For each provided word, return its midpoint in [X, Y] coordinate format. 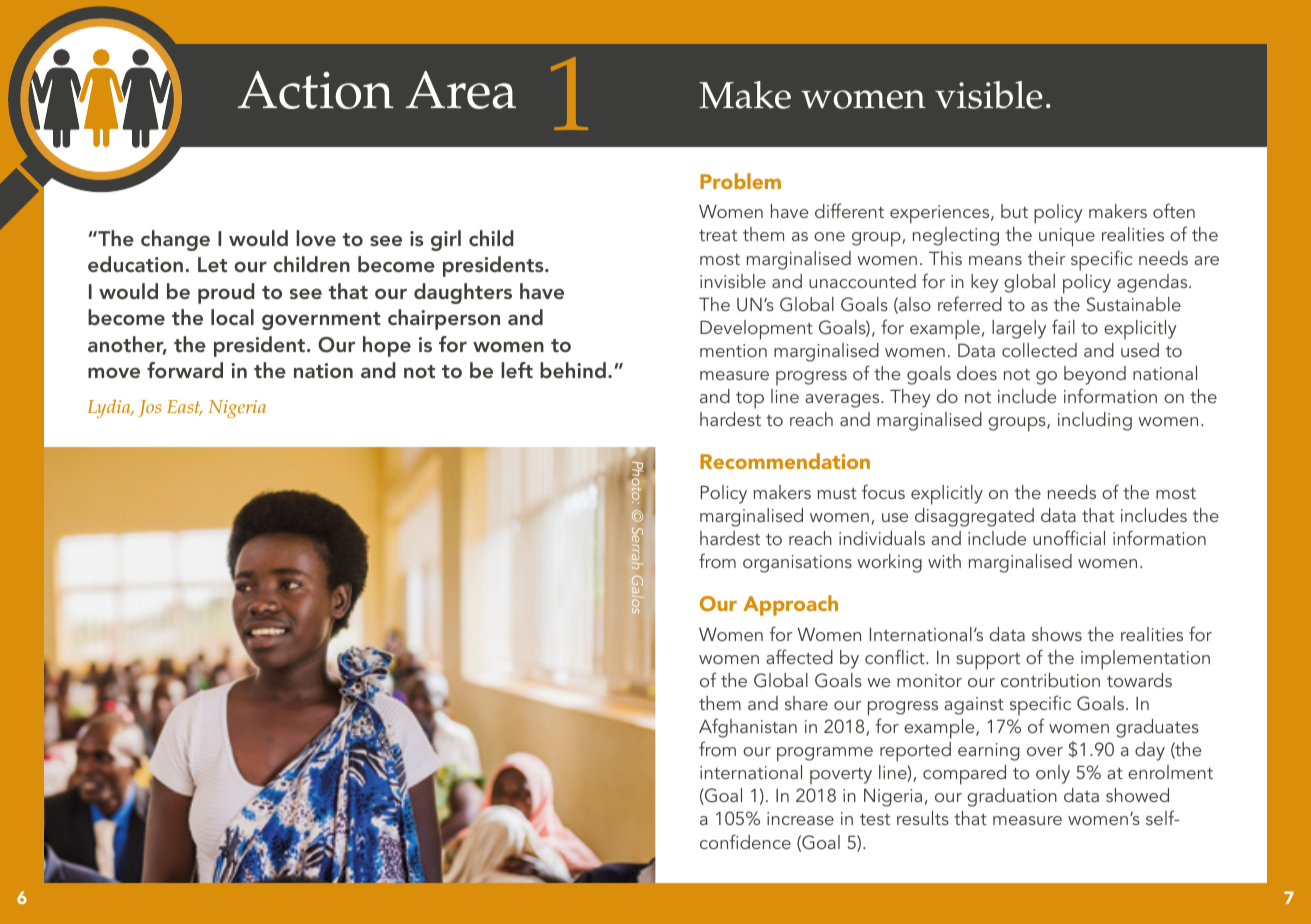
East [185, 408]
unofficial [1069, 537]
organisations [797, 564]
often [1174, 210]
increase [800, 818]
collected [1039, 350]
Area [461, 90]
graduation [1012, 797]
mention [733, 350]
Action [315, 90]
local [232, 317]
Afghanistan [748, 728]
